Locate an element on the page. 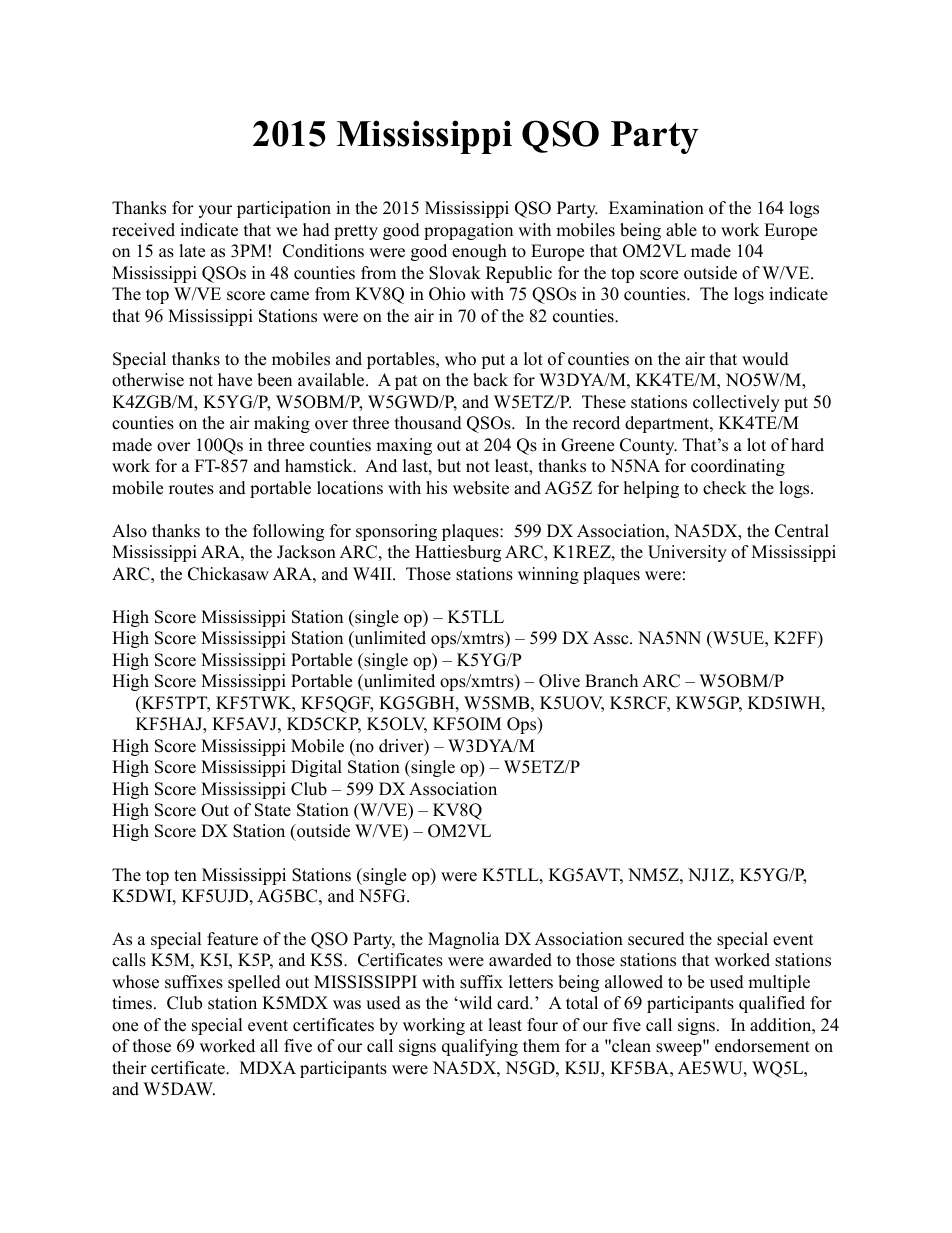 The image size is (952, 1233). Examination is located at coordinates (656, 208).
